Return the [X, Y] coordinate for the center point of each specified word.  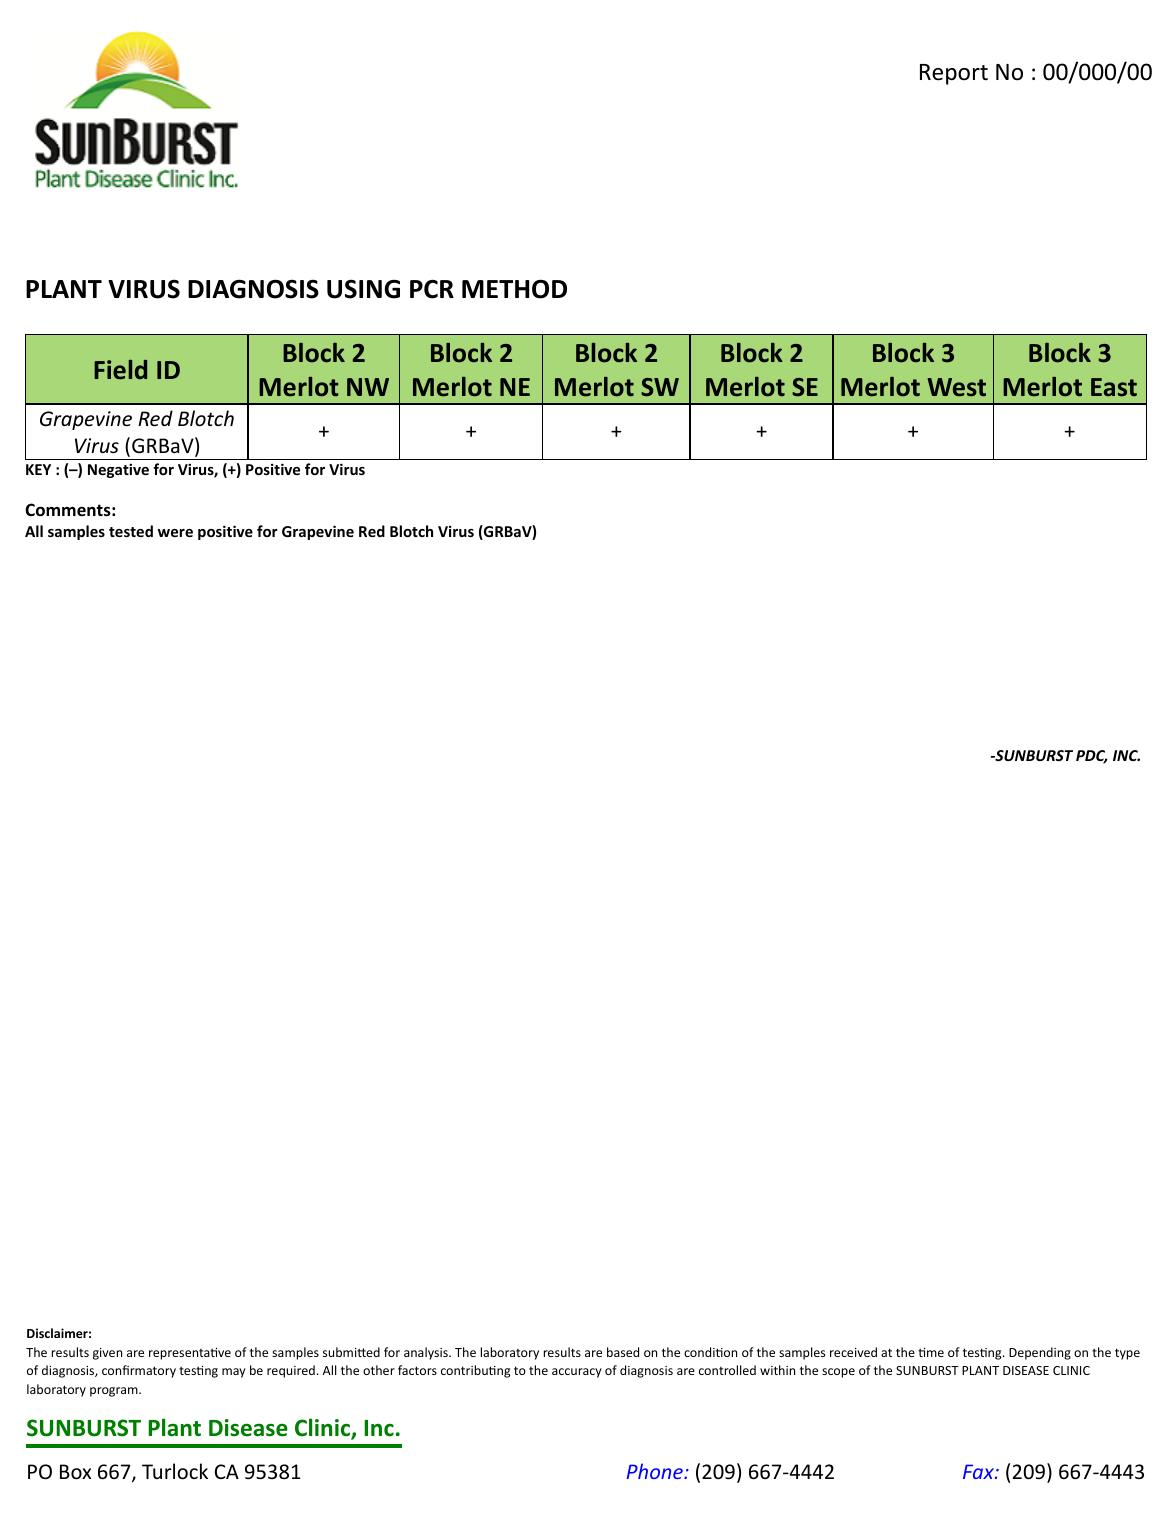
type [1127, 1354]
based [623, 1352]
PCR [432, 289]
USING [363, 289]
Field [120, 369]
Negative [118, 470]
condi [700, 1352]
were [175, 533]
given [107, 1354]
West [957, 387]
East [1114, 387]
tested [131, 531]
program [115, 1392]
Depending [1040, 1353]
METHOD [514, 289]
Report [954, 74]
